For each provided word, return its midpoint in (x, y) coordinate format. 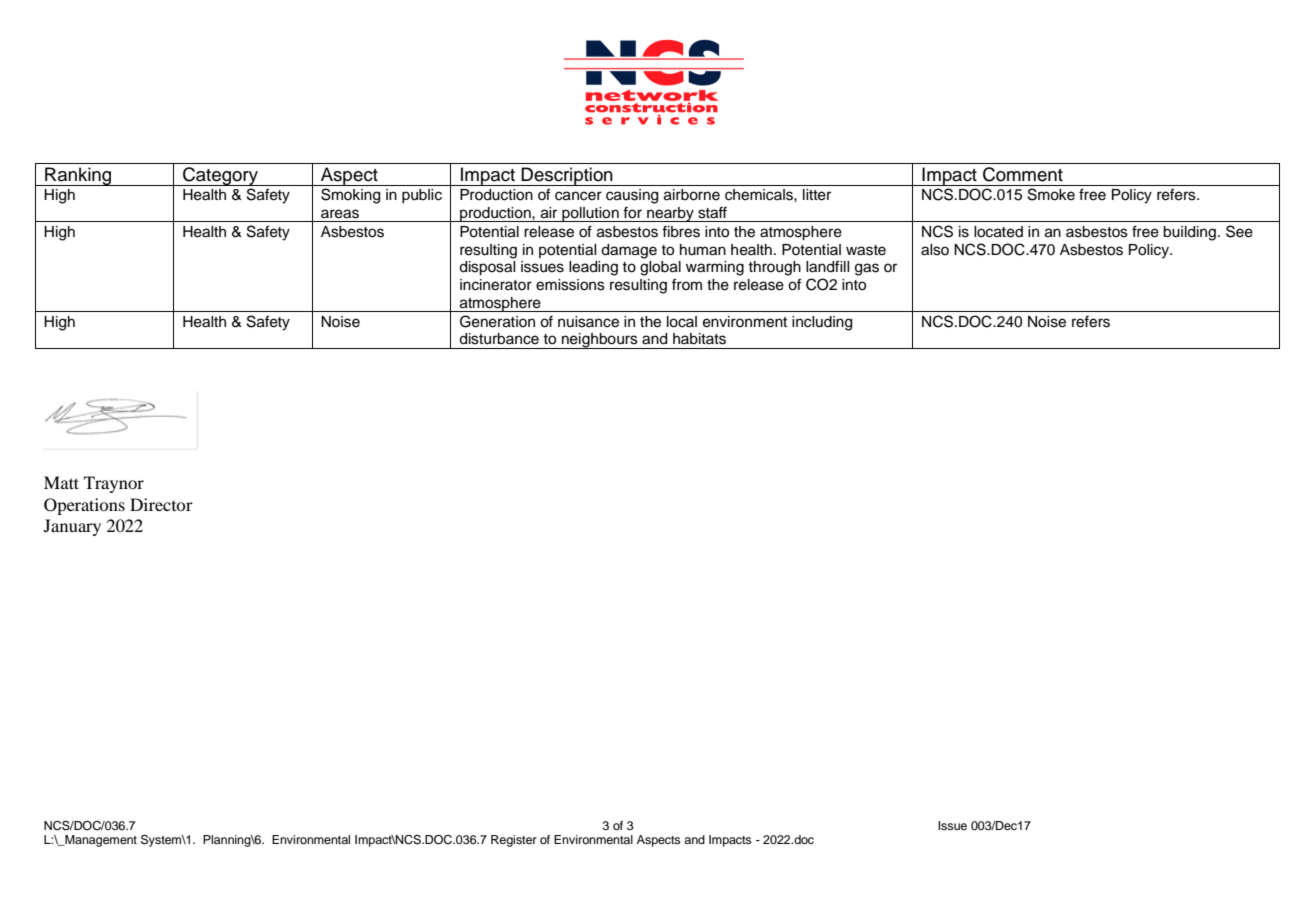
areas (340, 214)
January (72, 527)
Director (161, 504)
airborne (692, 195)
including (822, 323)
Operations (84, 506)
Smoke (1051, 194)
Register (514, 841)
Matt (61, 482)
